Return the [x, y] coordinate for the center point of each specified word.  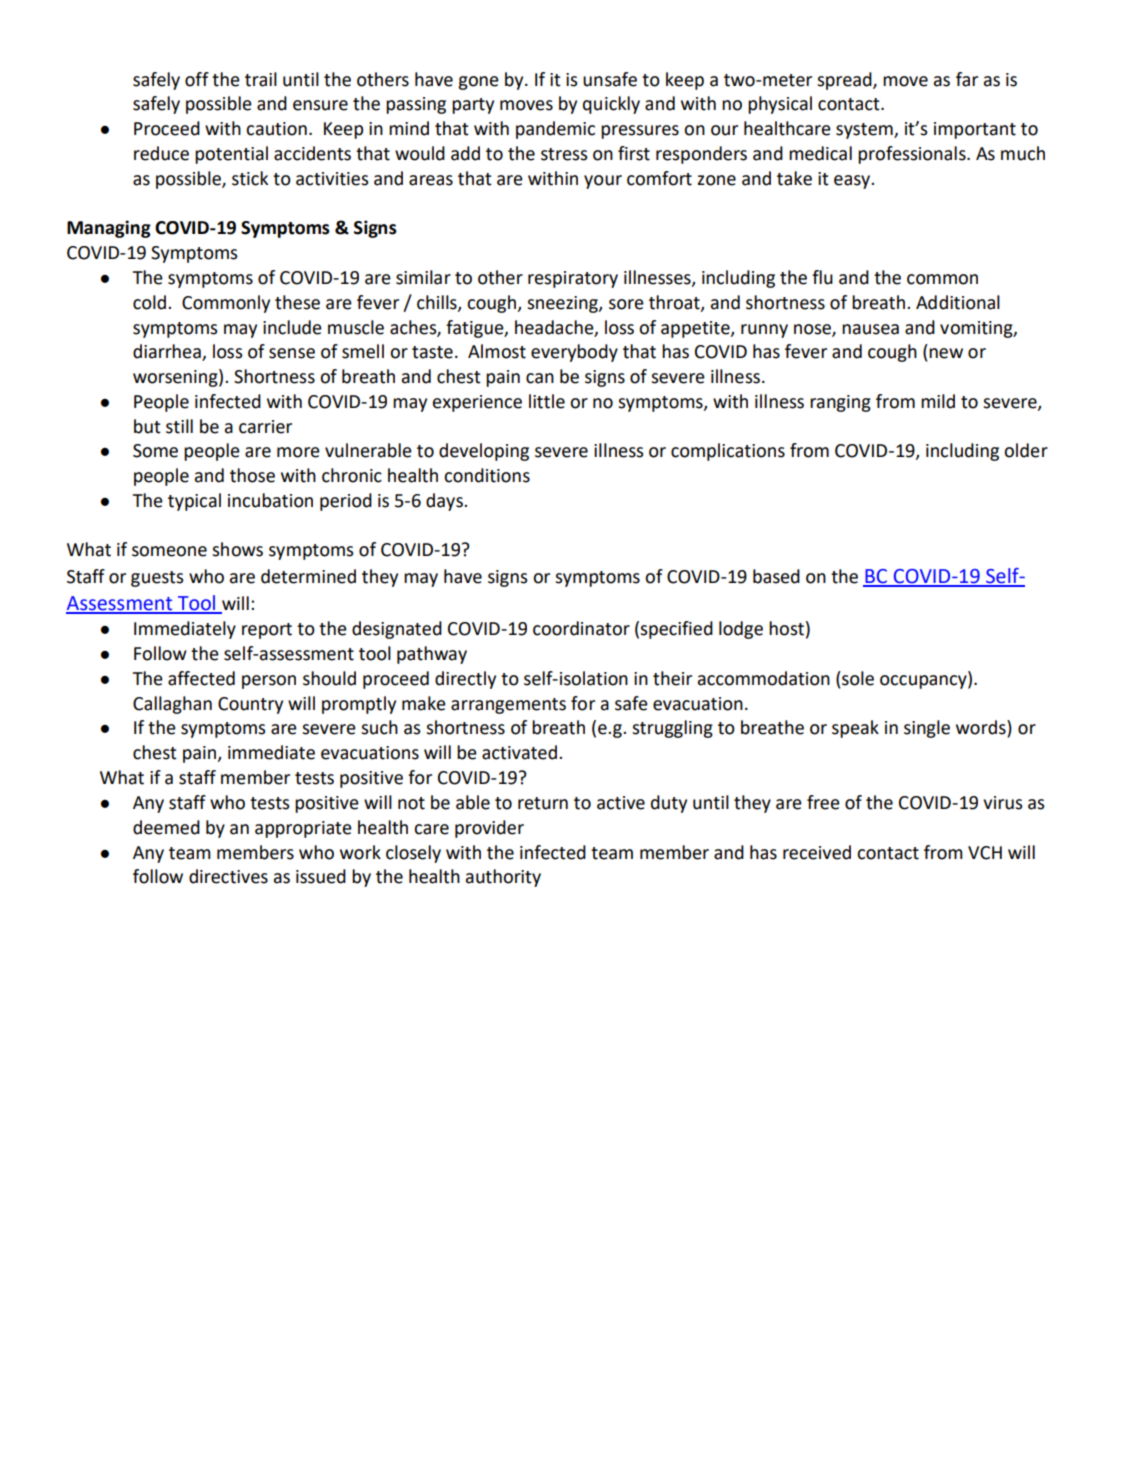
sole [857, 678]
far [967, 79]
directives [228, 876]
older [1026, 450]
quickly [611, 105]
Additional [958, 302]
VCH [985, 853]
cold [151, 302]
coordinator [581, 628]
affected [201, 678]
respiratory [573, 279]
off [197, 79]
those [252, 475]
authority [503, 878]
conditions [487, 475]
